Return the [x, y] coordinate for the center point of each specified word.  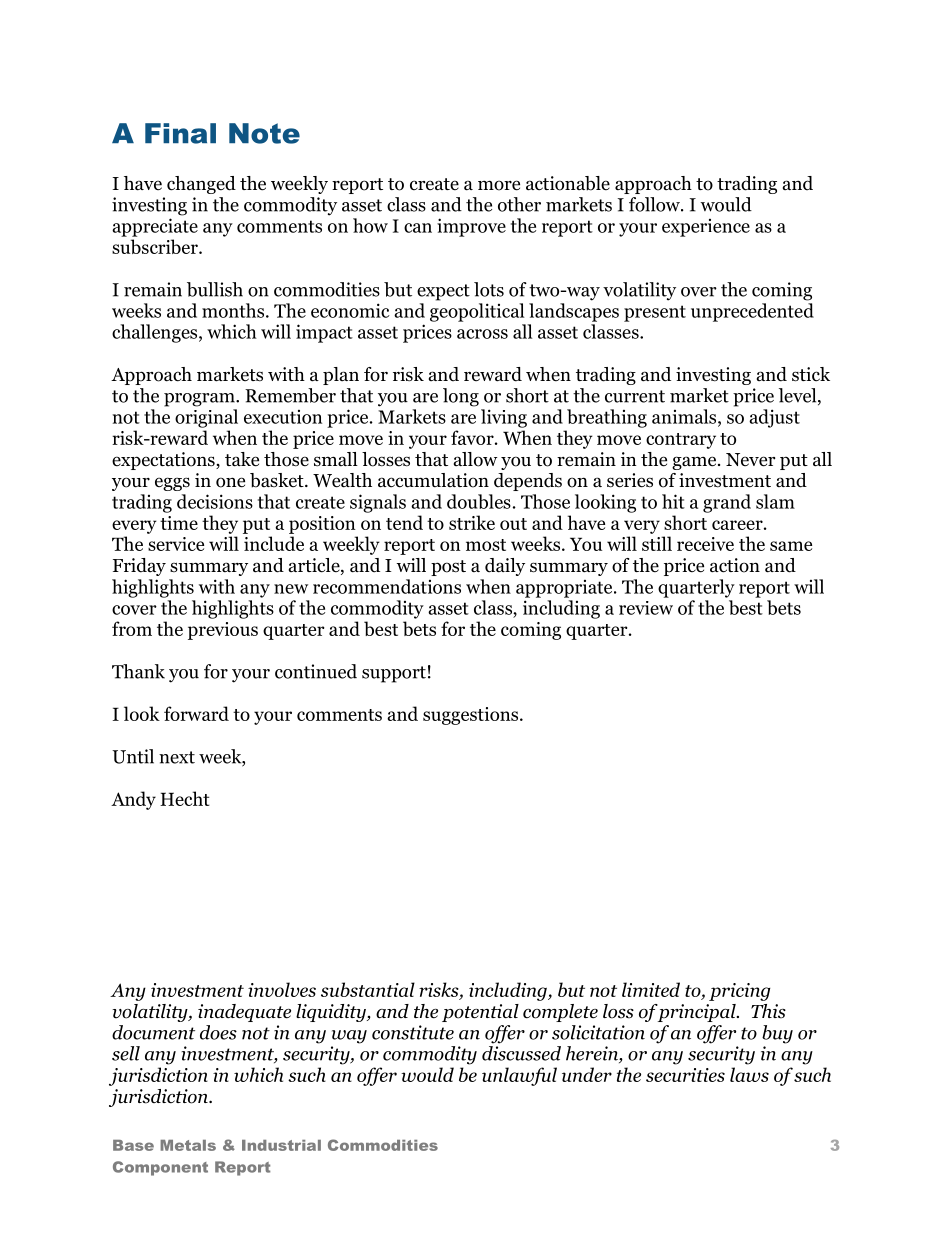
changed [201, 185]
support [394, 674]
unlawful [519, 1076]
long [461, 397]
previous [223, 631]
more [499, 185]
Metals [188, 1145]
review [646, 608]
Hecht [185, 798]
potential [480, 1013]
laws [749, 1074]
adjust [774, 418]
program [200, 400]
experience [706, 228]
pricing [739, 992]
